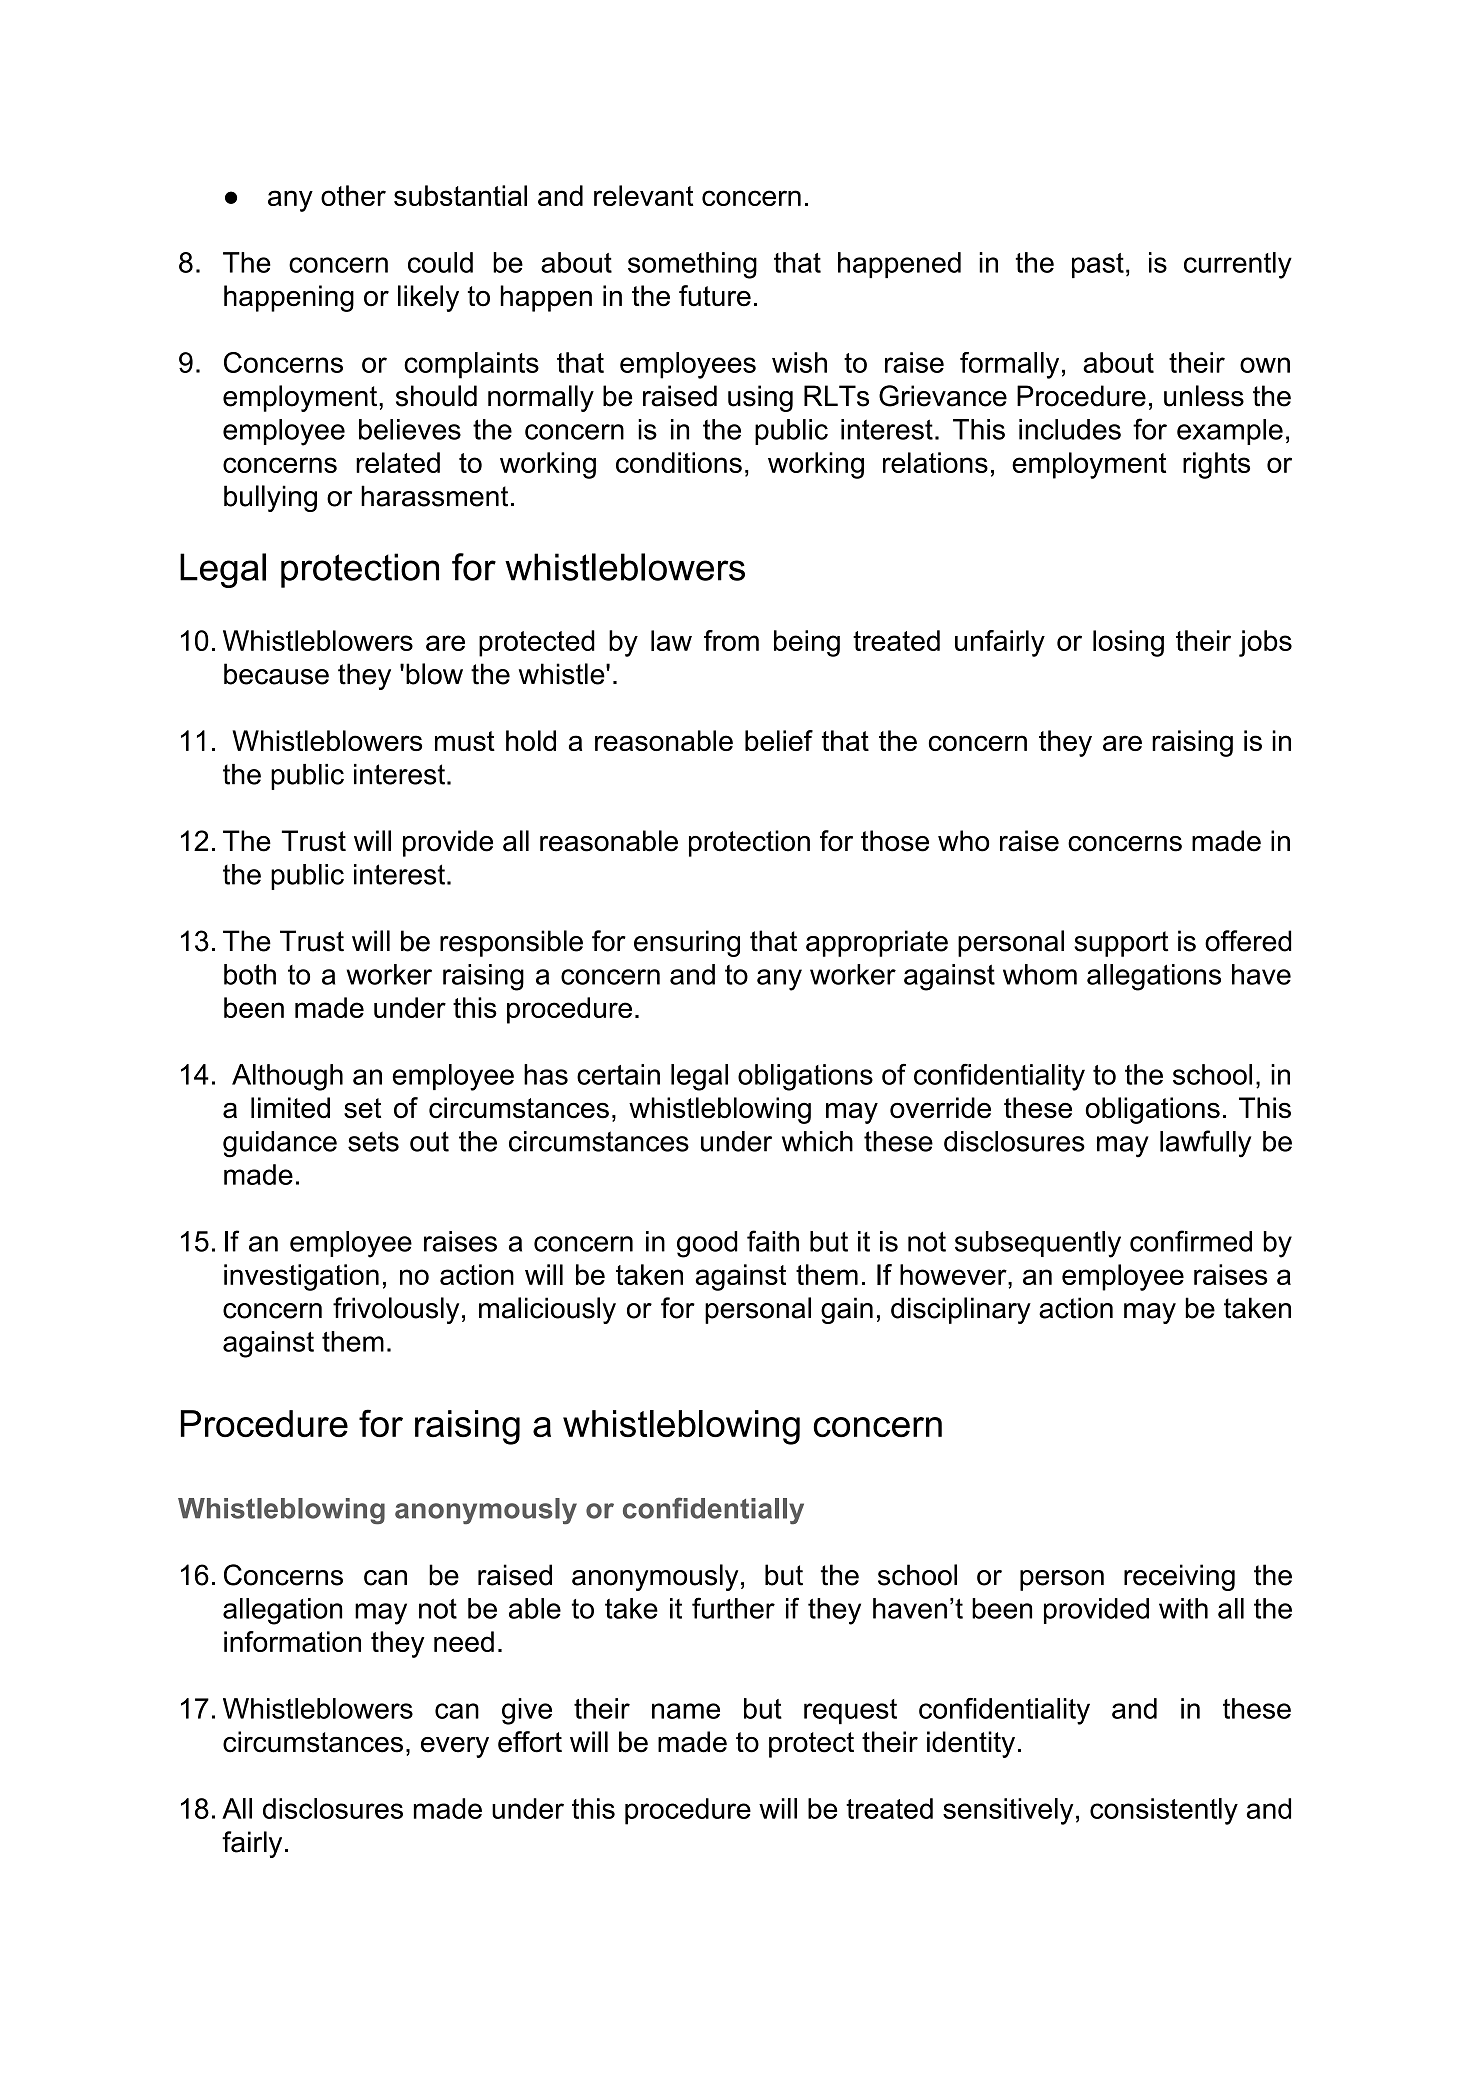 The image size is (1472, 2082). Describe the element at coordinates (455, 1747) in the document. I see `every` at that location.
